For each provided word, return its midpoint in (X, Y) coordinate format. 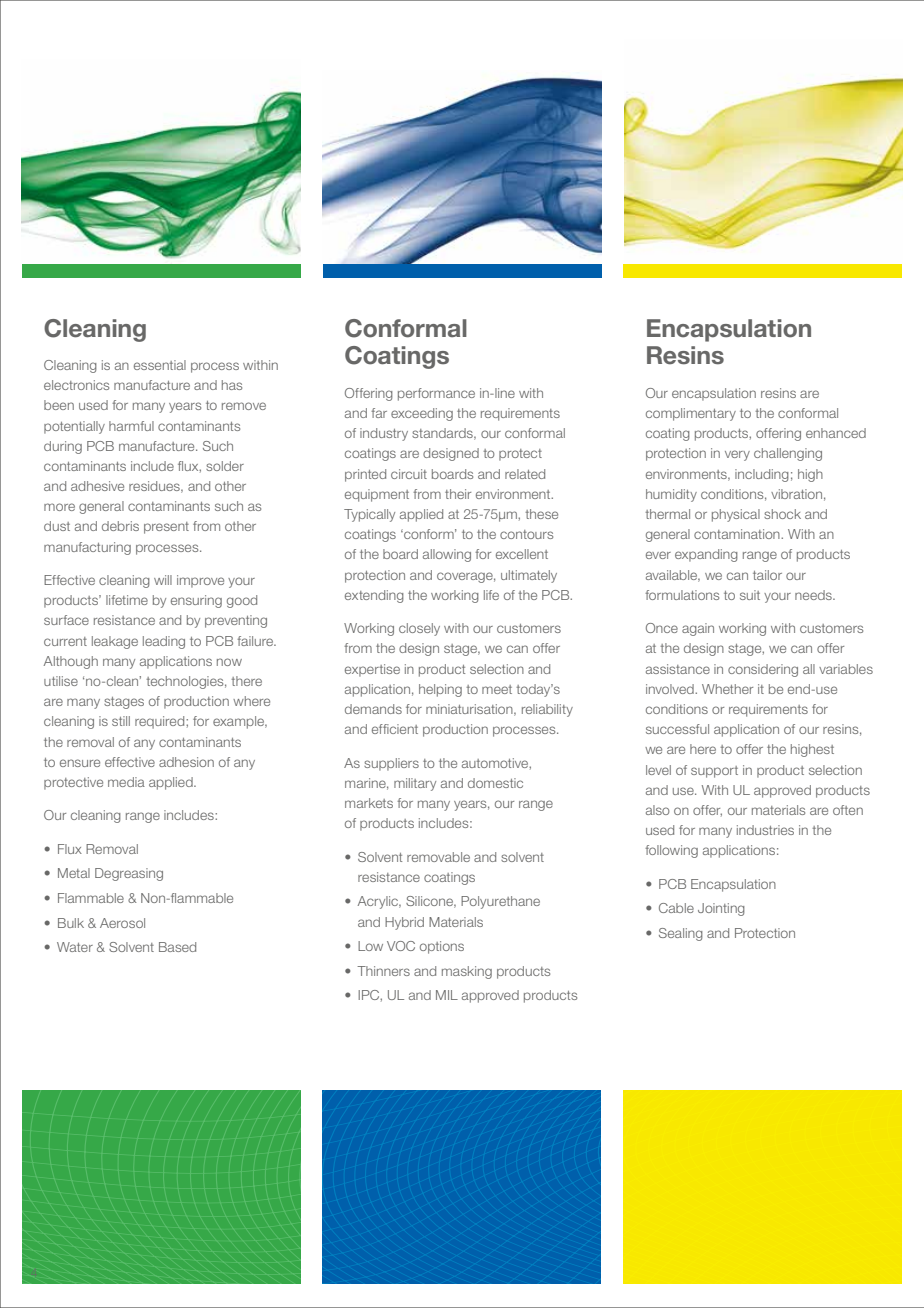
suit (750, 595)
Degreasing (129, 874)
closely (419, 629)
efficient (395, 729)
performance (436, 394)
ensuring (196, 601)
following (671, 851)
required (161, 722)
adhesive (97, 486)
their (458, 494)
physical (736, 515)
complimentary (691, 414)
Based (177, 947)
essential (160, 365)
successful (677, 729)
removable (438, 857)
